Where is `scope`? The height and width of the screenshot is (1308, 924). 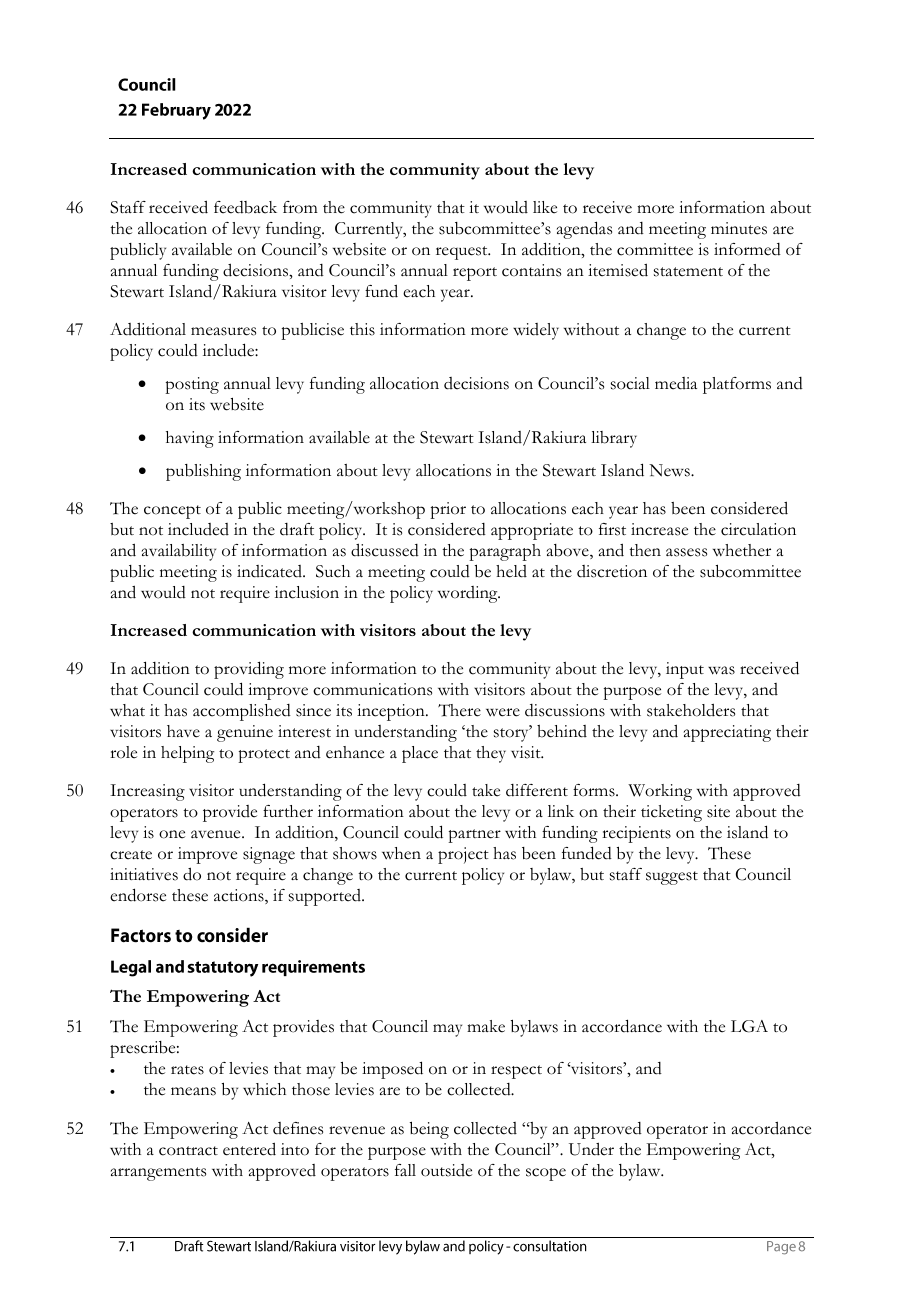
scope is located at coordinates (546, 1174).
